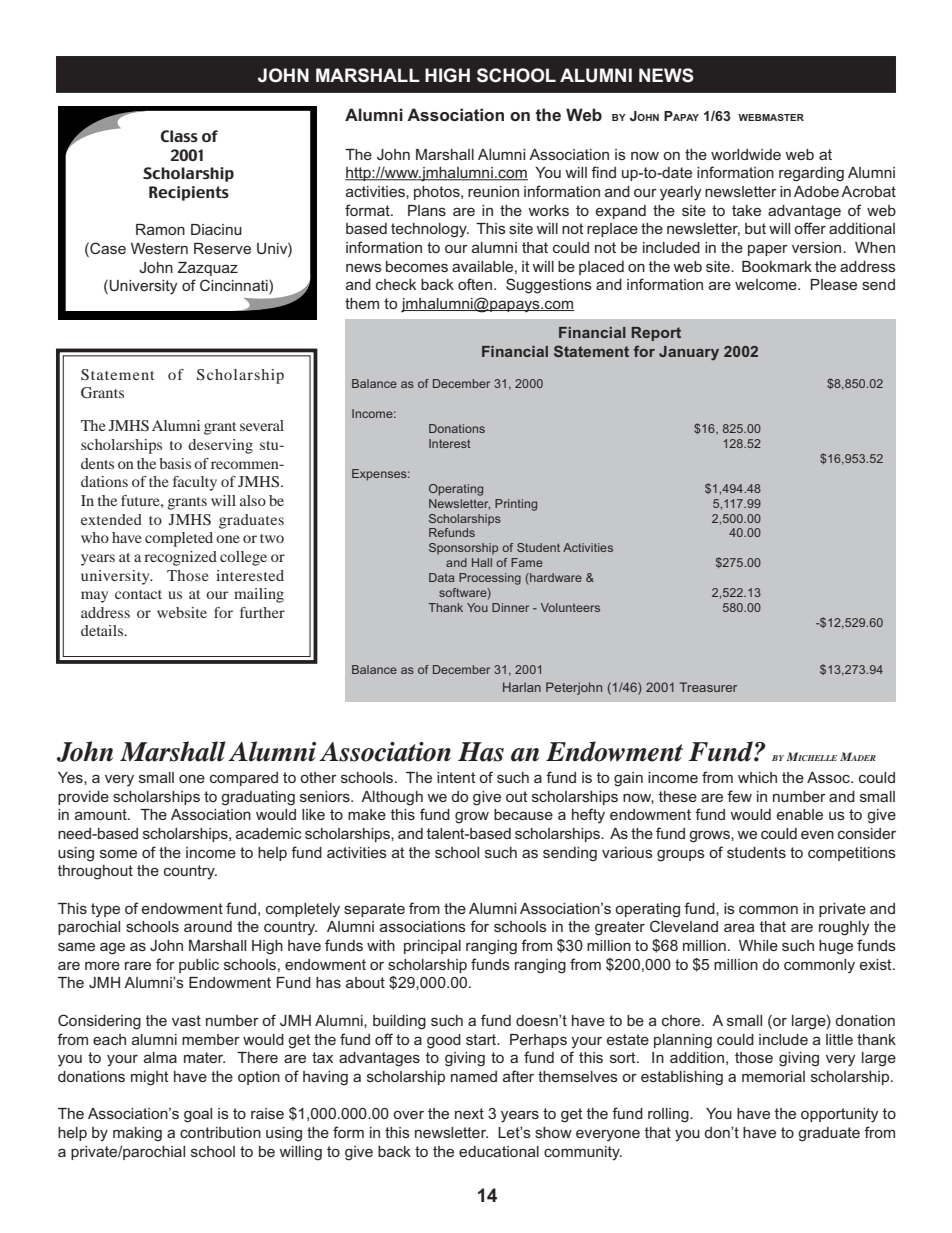  What do you see at coordinates (493, 191) in the document?
I see `reunion` at bounding box center [493, 191].
